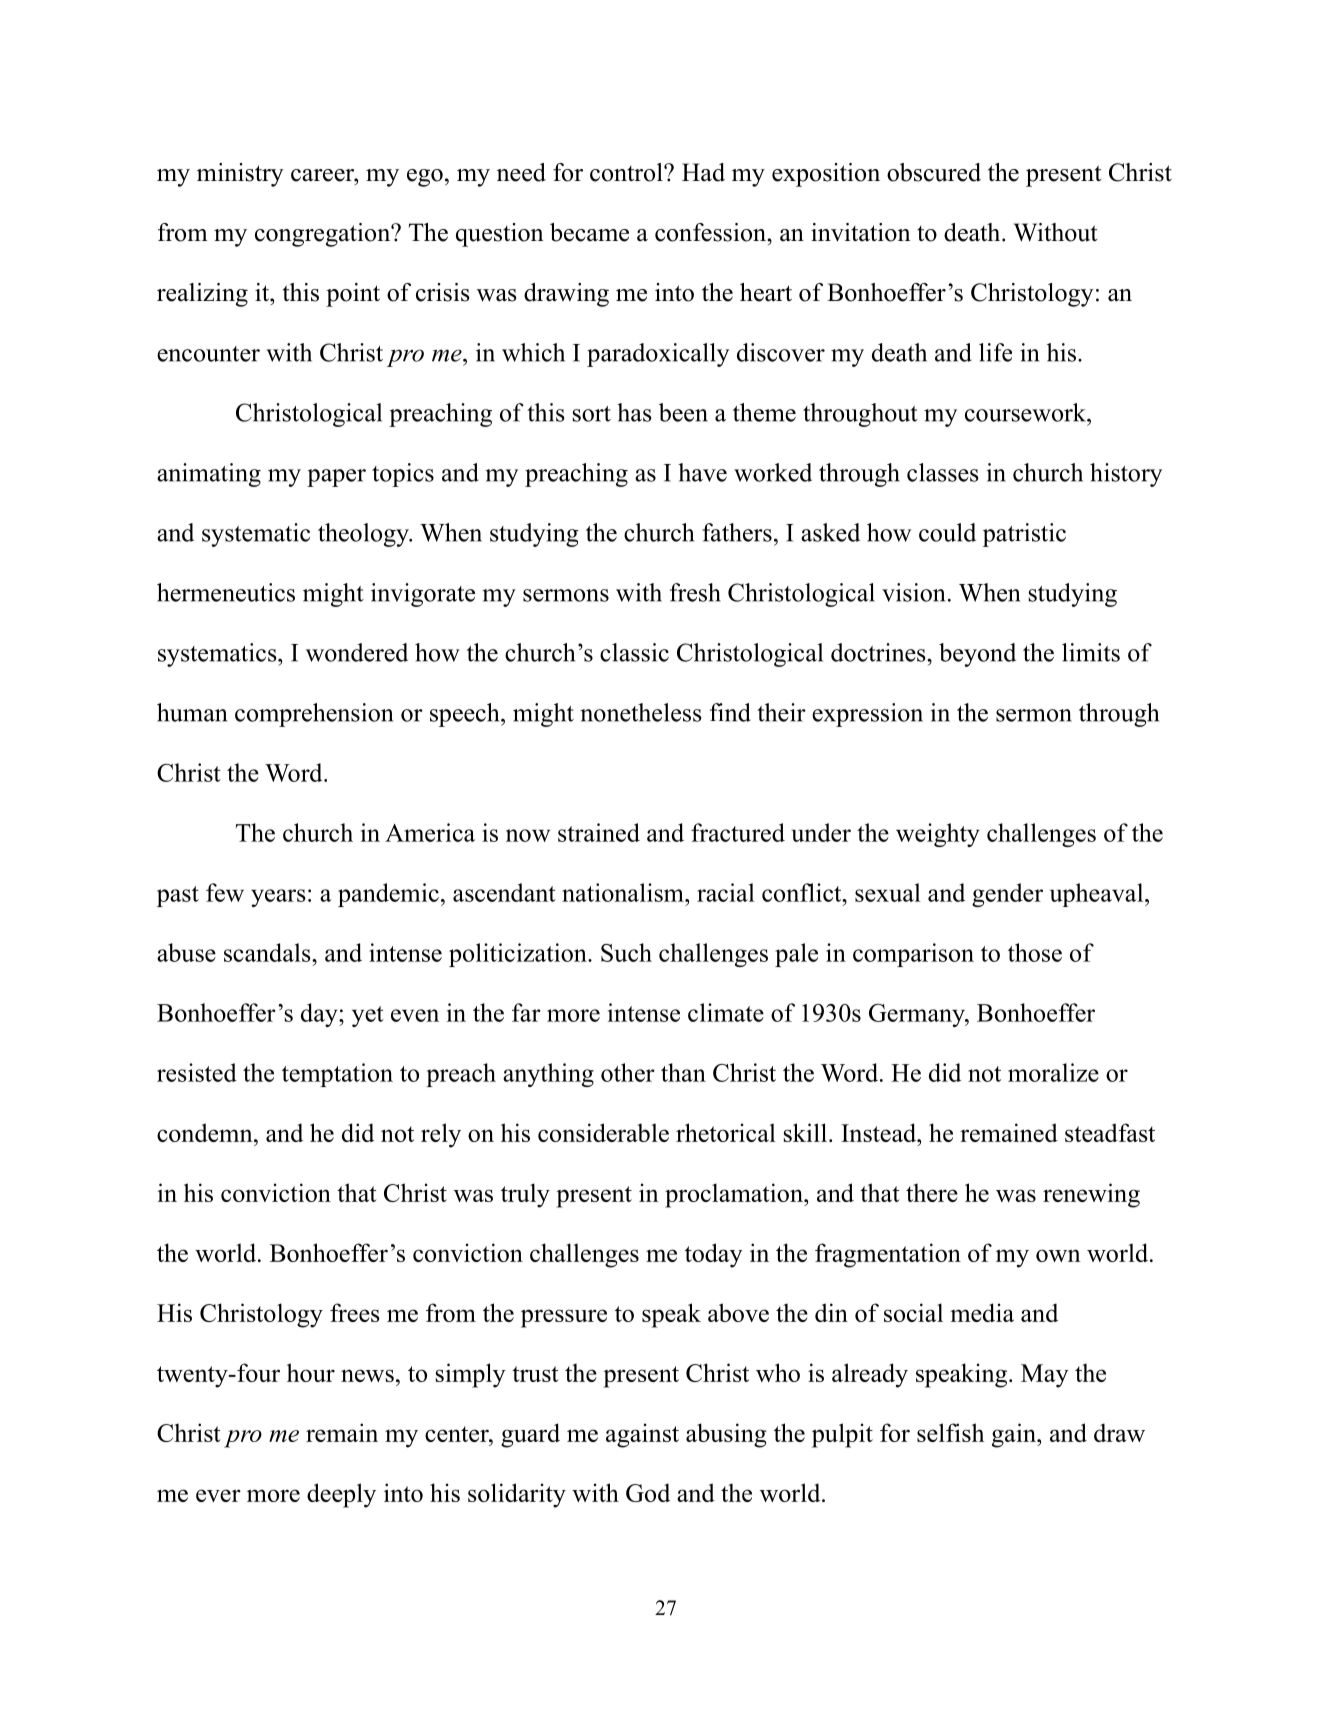  I want to click on years, so click(278, 898).
